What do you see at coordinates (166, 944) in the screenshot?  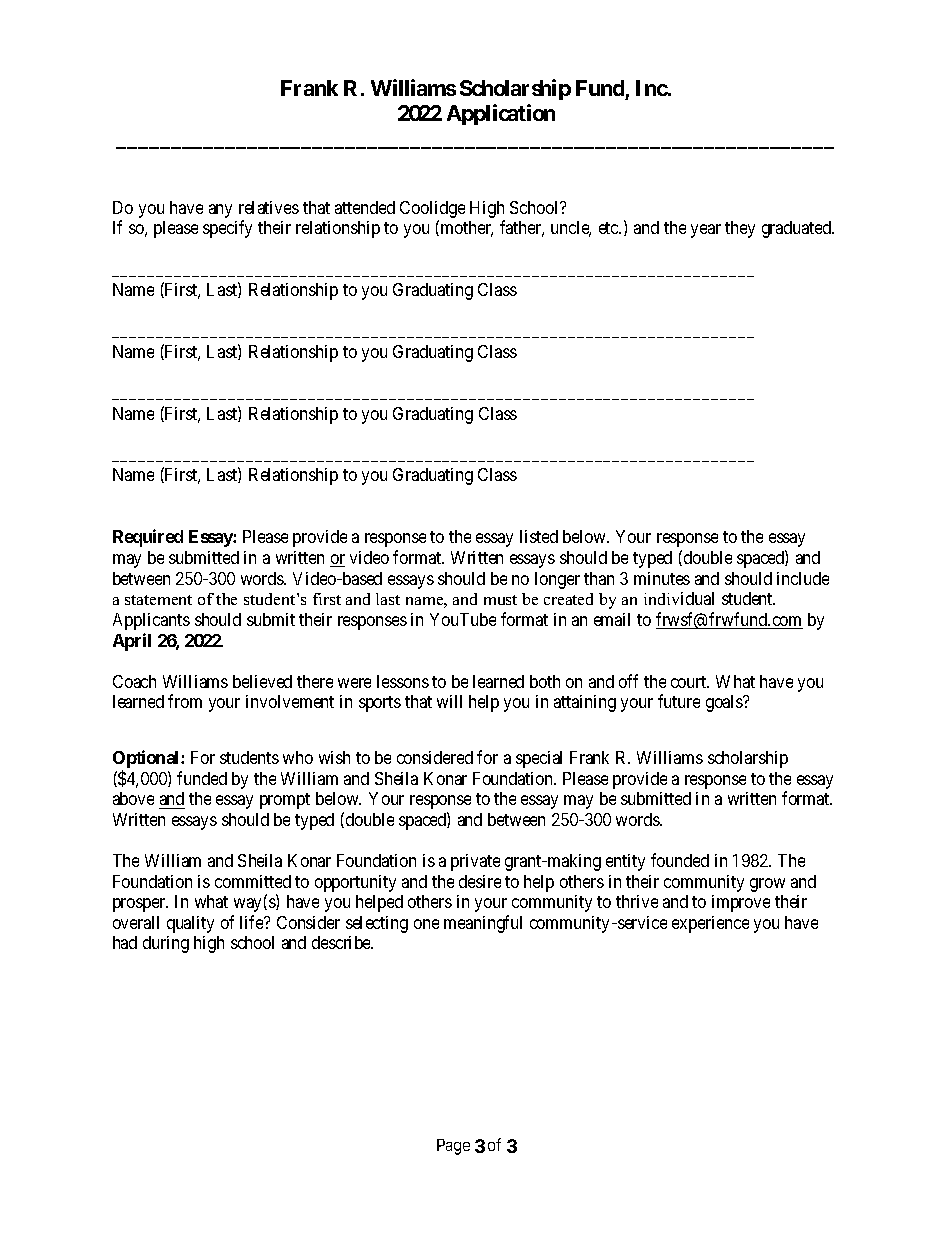 I see `during` at bounding box center [166, 944].
